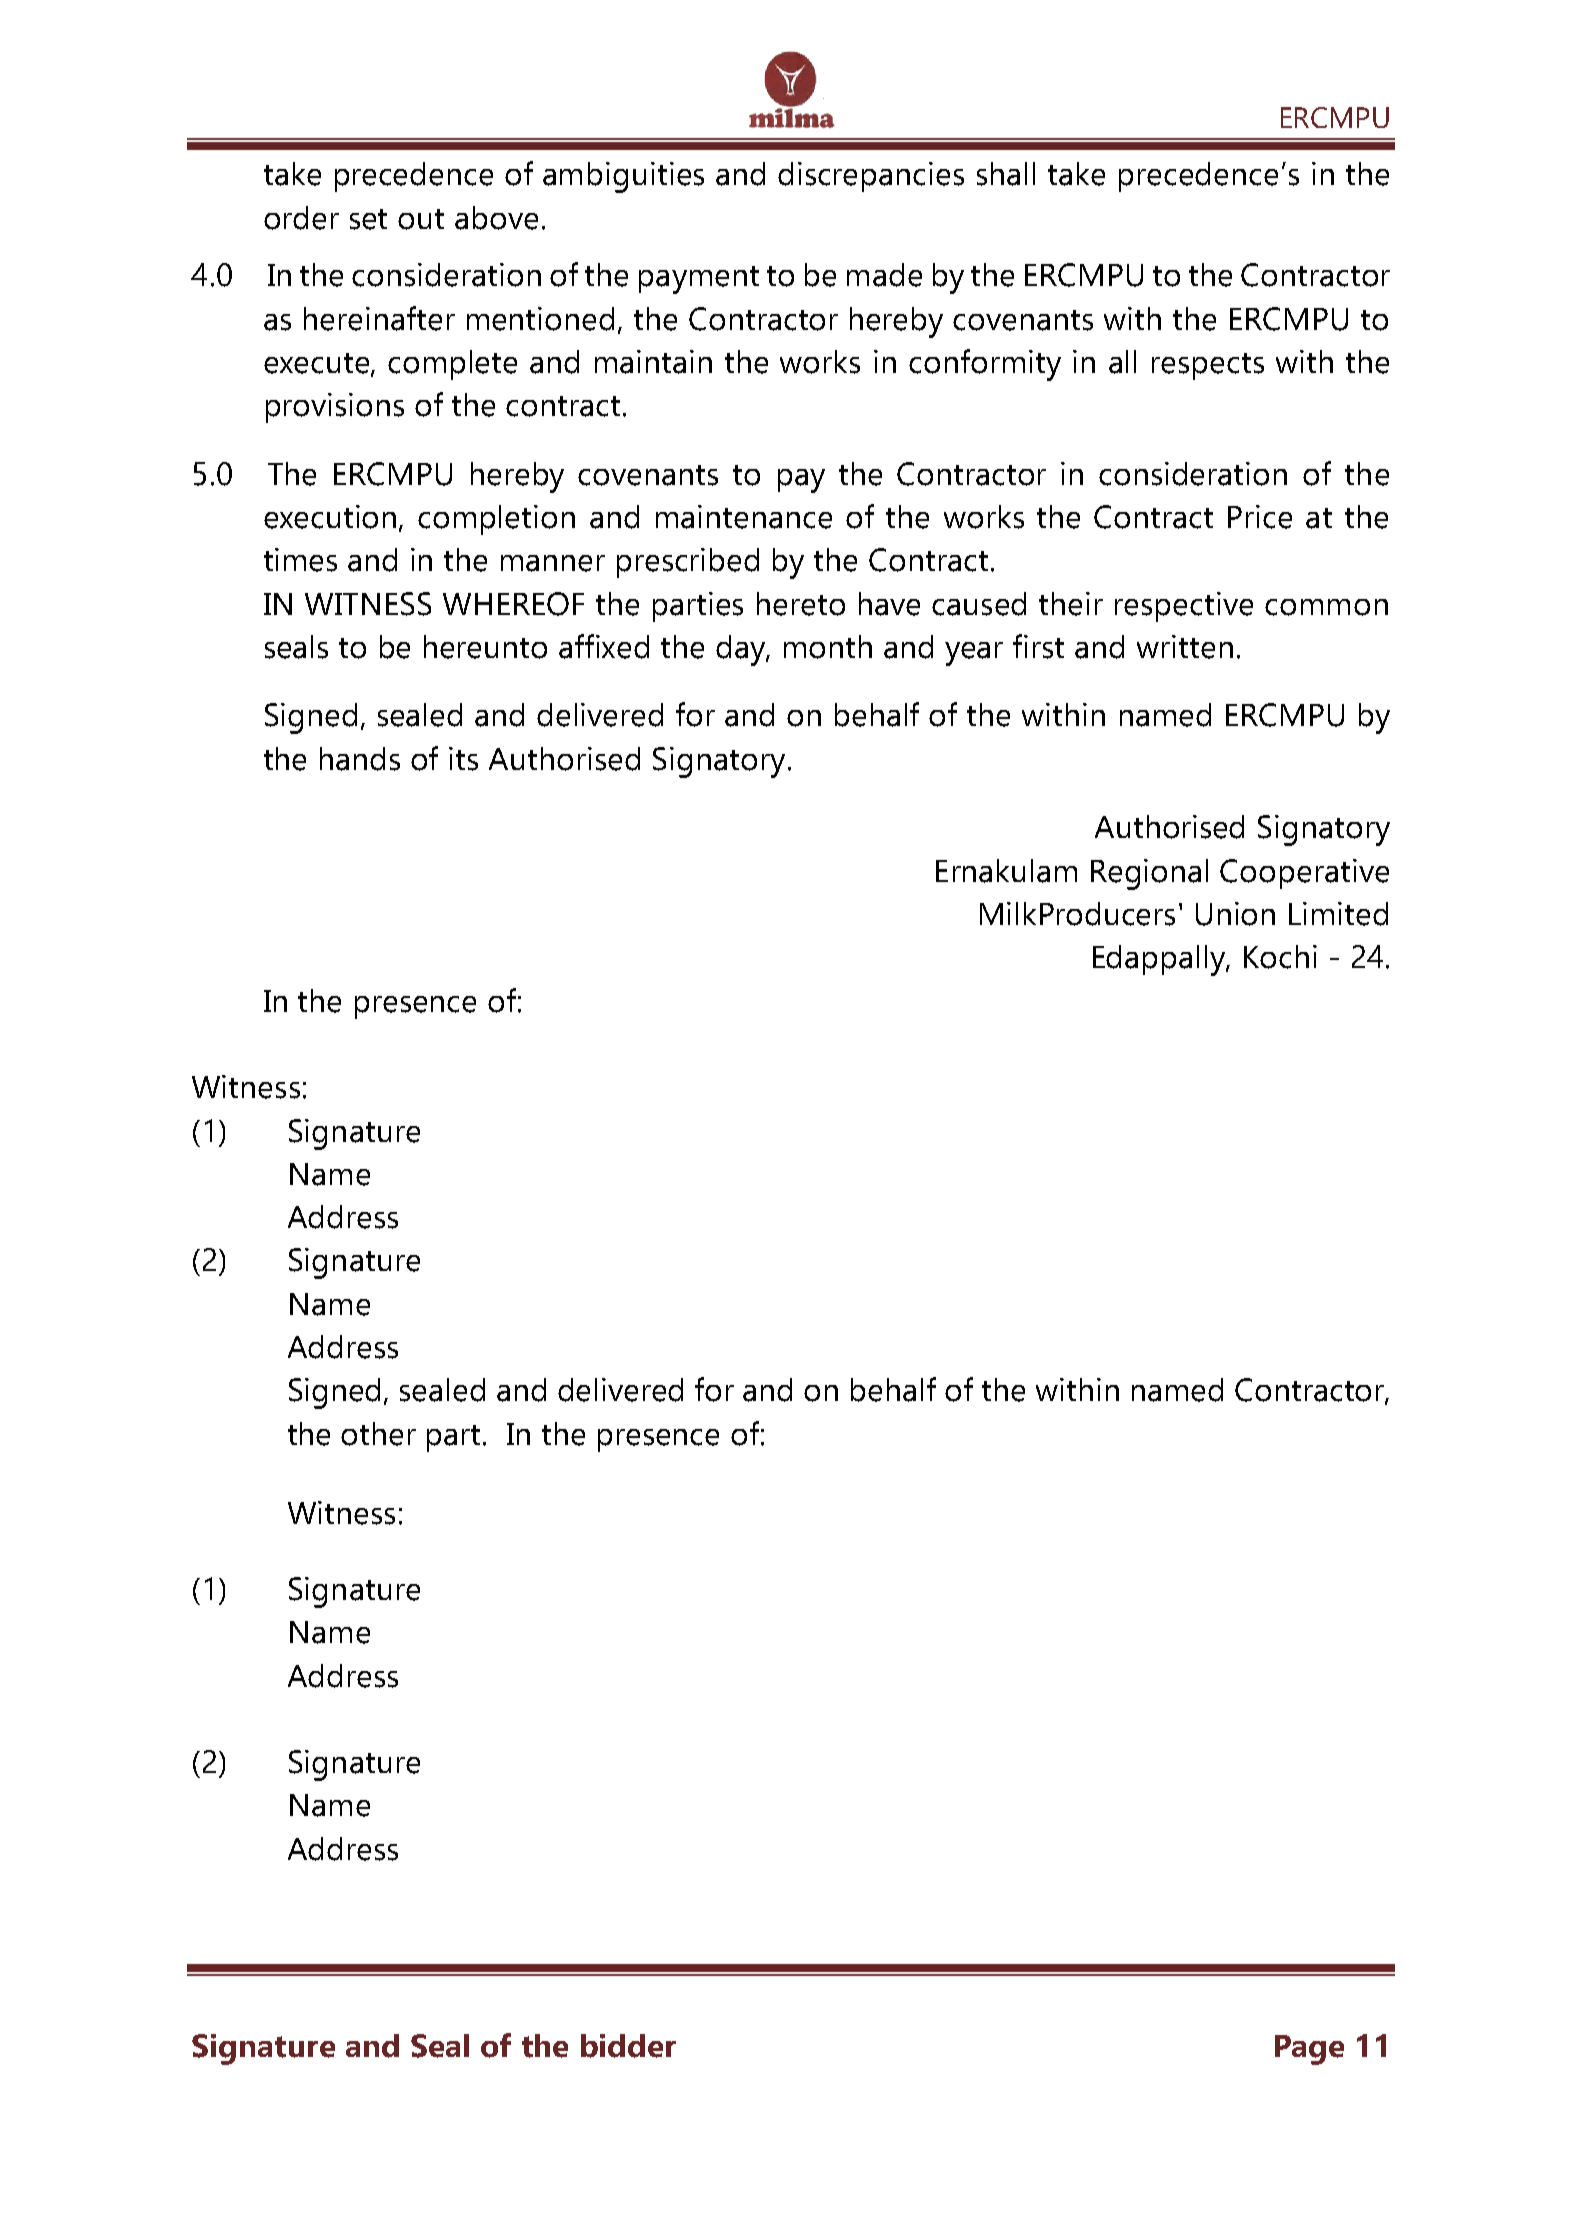 The image size is (1582, 2237). What do you see at coordinates (1208, 366) in the screenshot?
I see `respects` at bounding box center [1208, 366].
